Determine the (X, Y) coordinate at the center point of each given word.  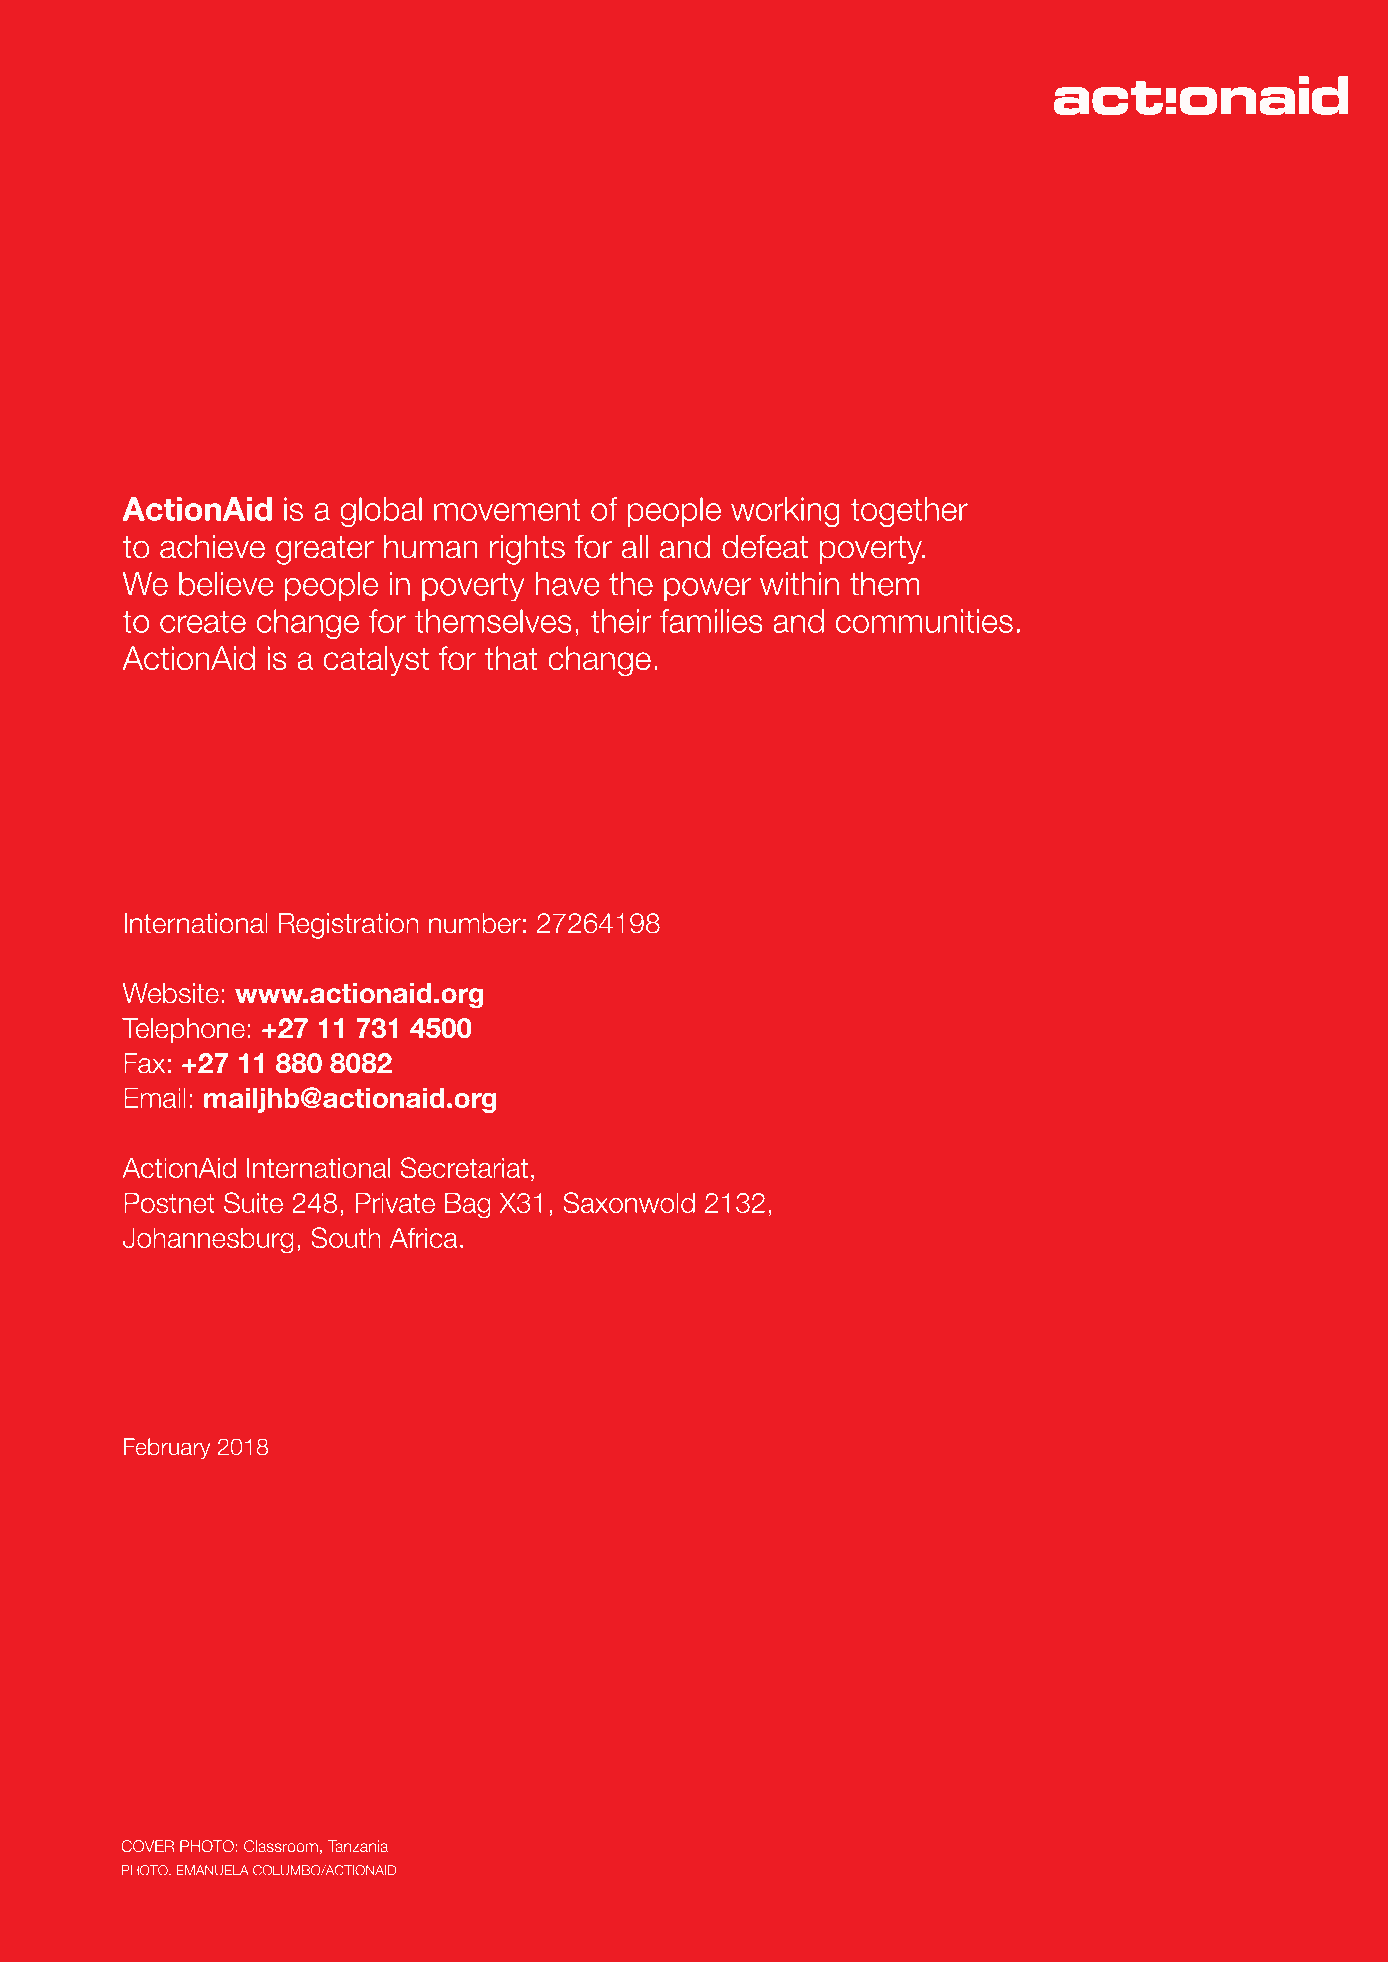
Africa (424, 1238)
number (475, 923)
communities (924, 621)
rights (527, 550)
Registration (349, 926)
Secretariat (464, 1167)
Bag (468, 1206)
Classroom (281, 1846)
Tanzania (358, 1846)
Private (395, 1203)
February (167, 1449)
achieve (212, 547)
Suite (253, 1202)
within (799, 584)
